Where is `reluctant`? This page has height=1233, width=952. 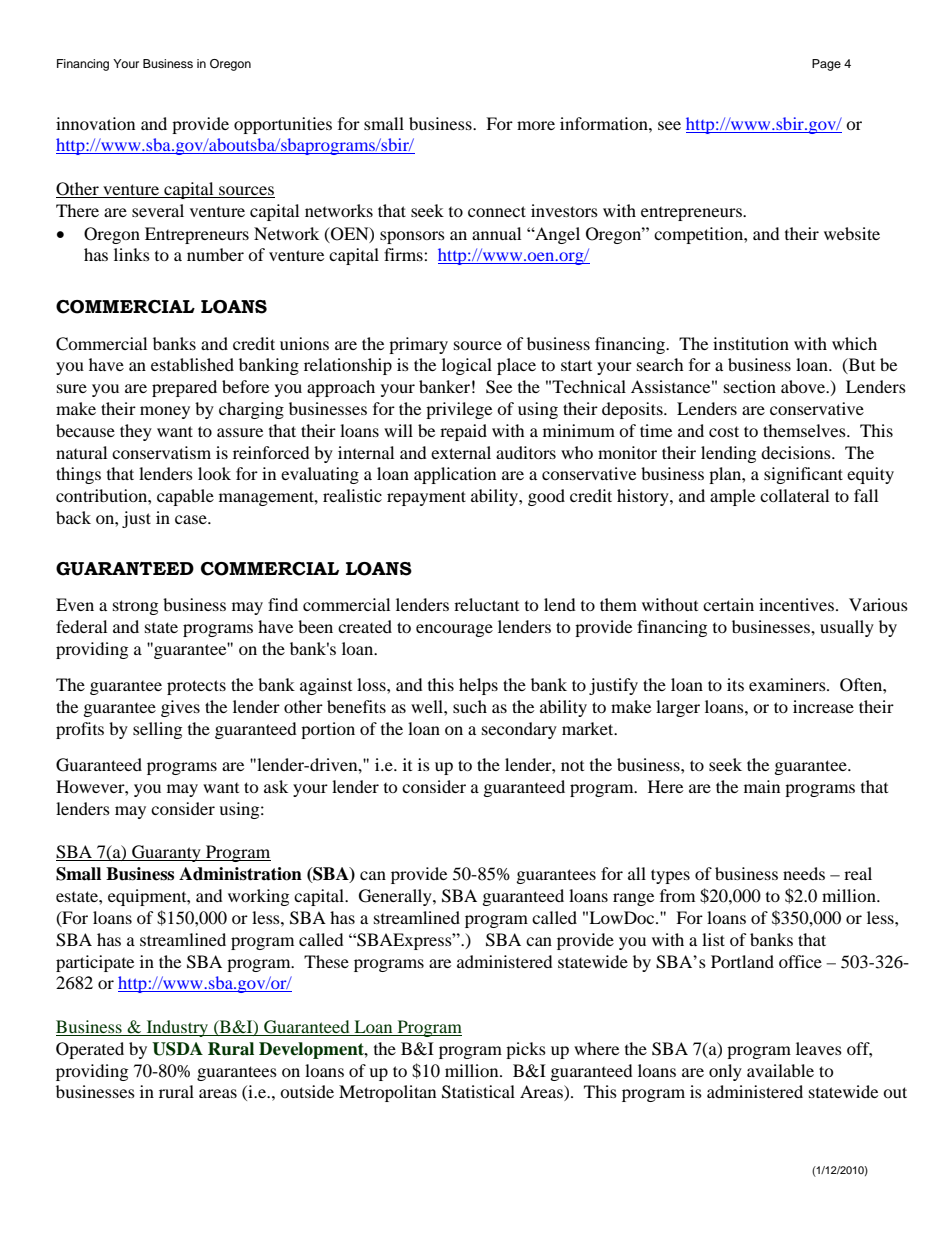 reluctant is located at coordinates (486, 604).
